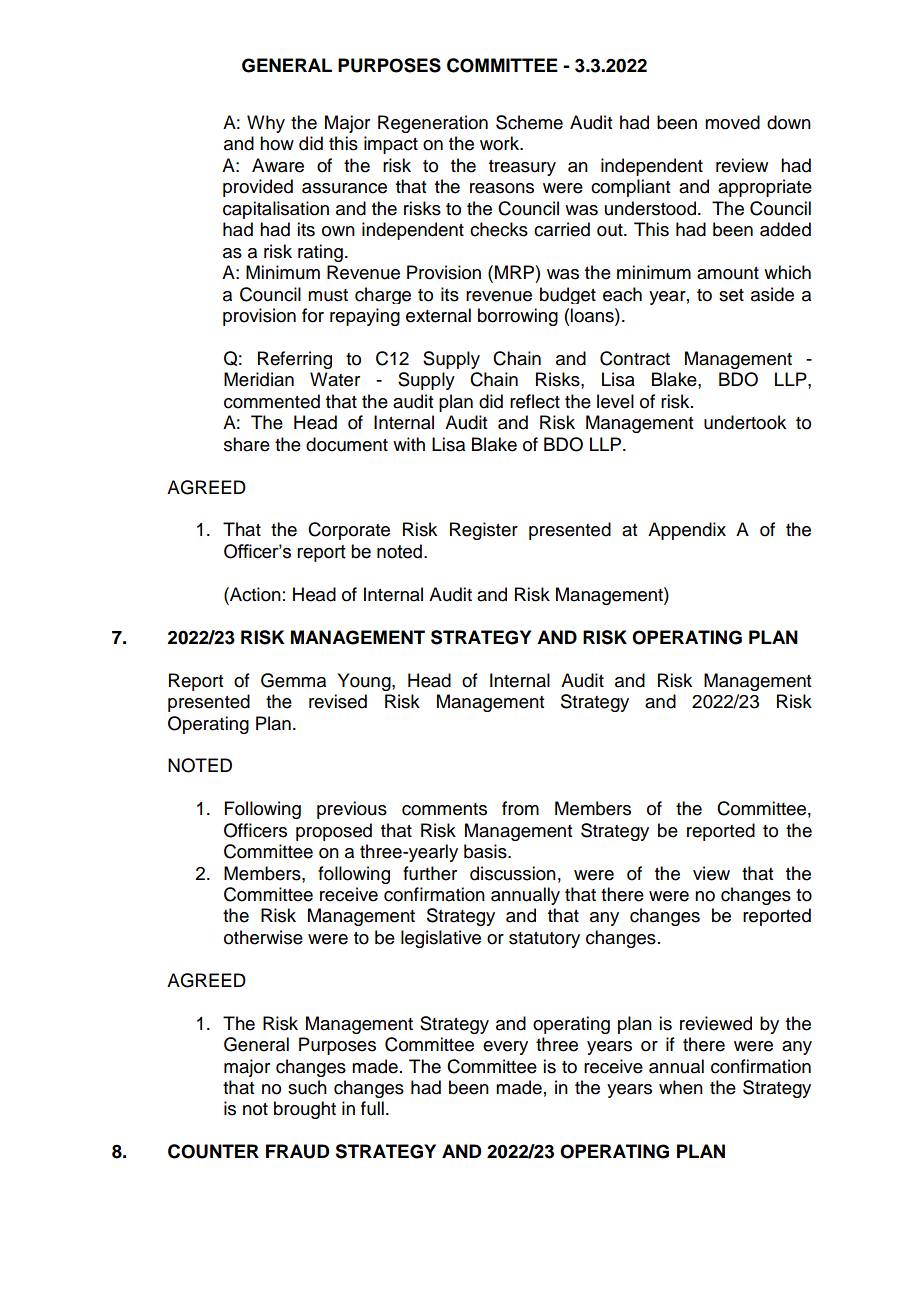 The height and width of the screenshot is (1308, 924). Describe the element at coordinates (544, 940) in the screenshot. I see `statutory` at that location.
